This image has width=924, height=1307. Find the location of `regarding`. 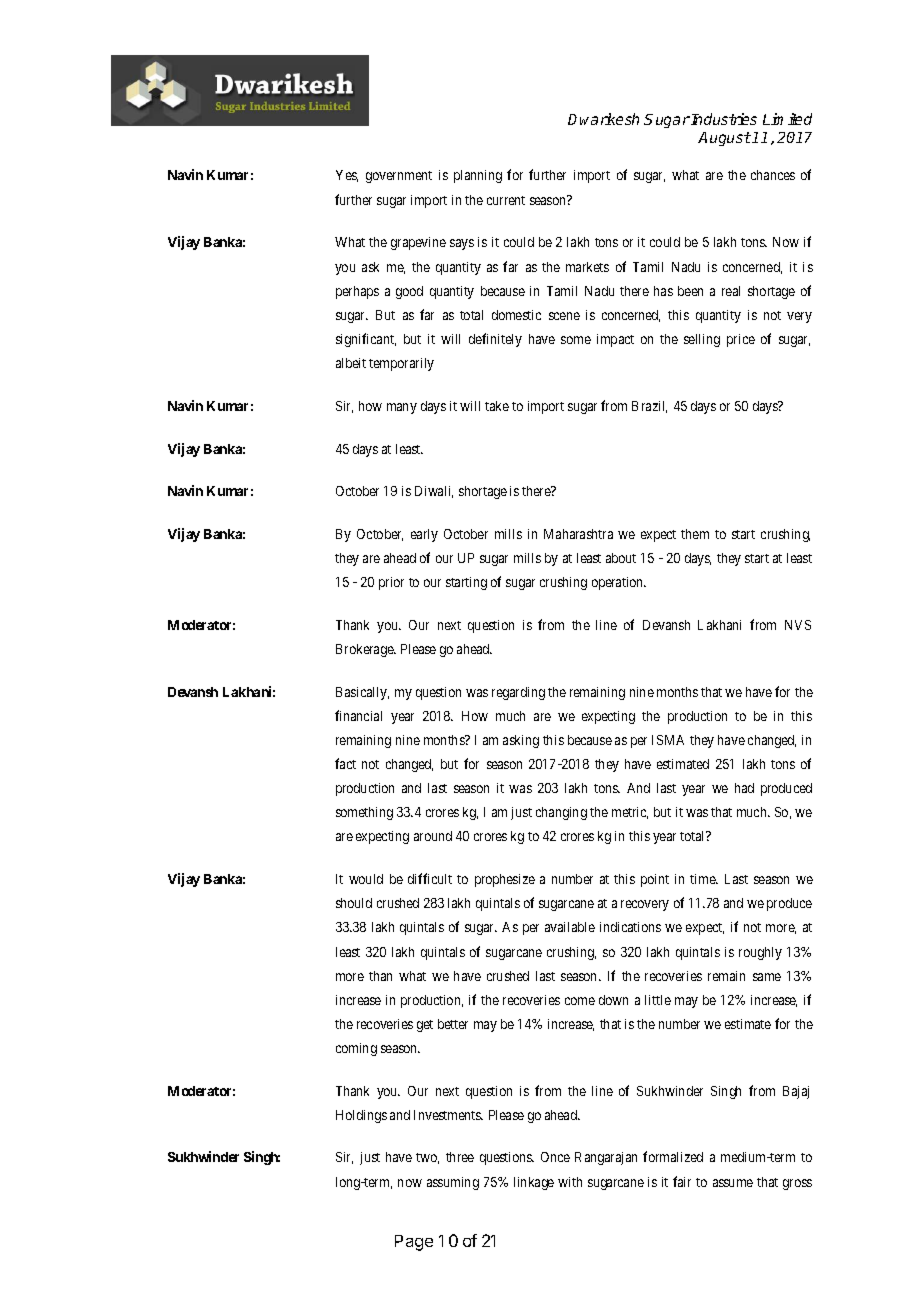

regarding is located at coordinates (518, 693).
